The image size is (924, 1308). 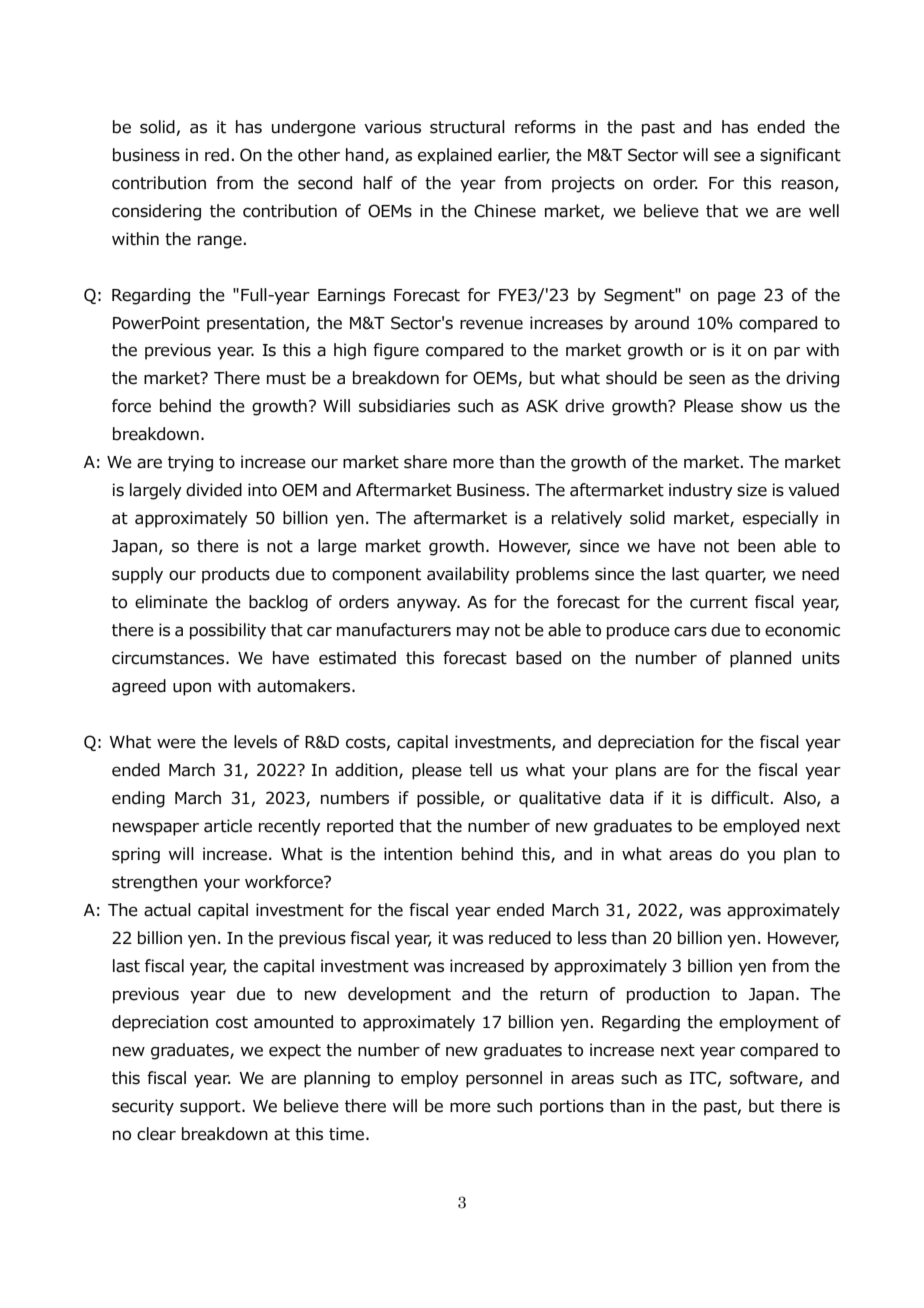 I want to click on article, so click(x=228, y=826).
